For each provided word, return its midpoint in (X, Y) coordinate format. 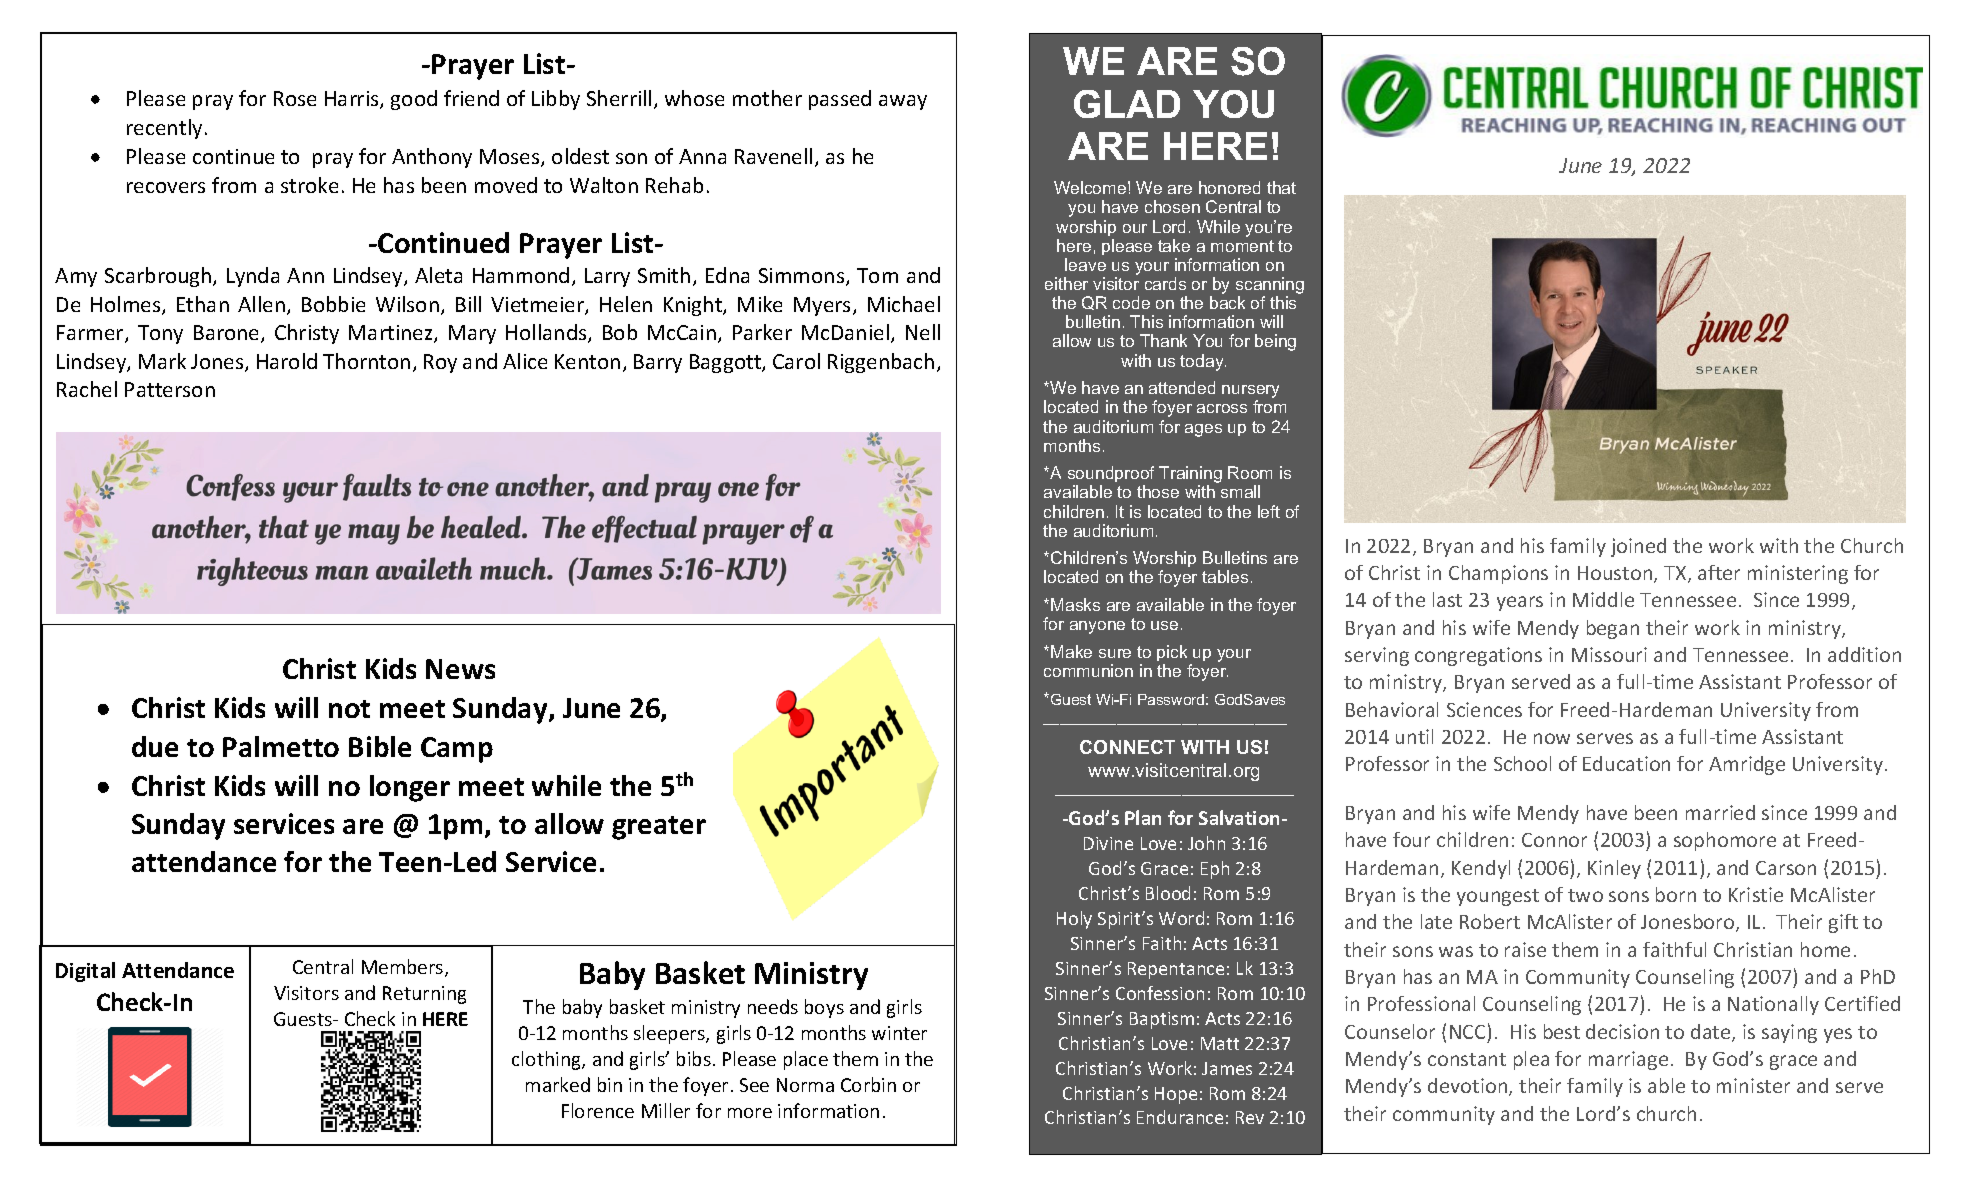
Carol (796, 361)
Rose (295, 98)
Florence (598, 1110)
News (460, 669)
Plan (1143, 817)
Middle (1603, 599)
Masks (1075, 604)
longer (410, 788)
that (1281, 187)
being (1275, 342)
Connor (1554, 840)
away (903, 102)
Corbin (868, 1084)
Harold (287, 361)
